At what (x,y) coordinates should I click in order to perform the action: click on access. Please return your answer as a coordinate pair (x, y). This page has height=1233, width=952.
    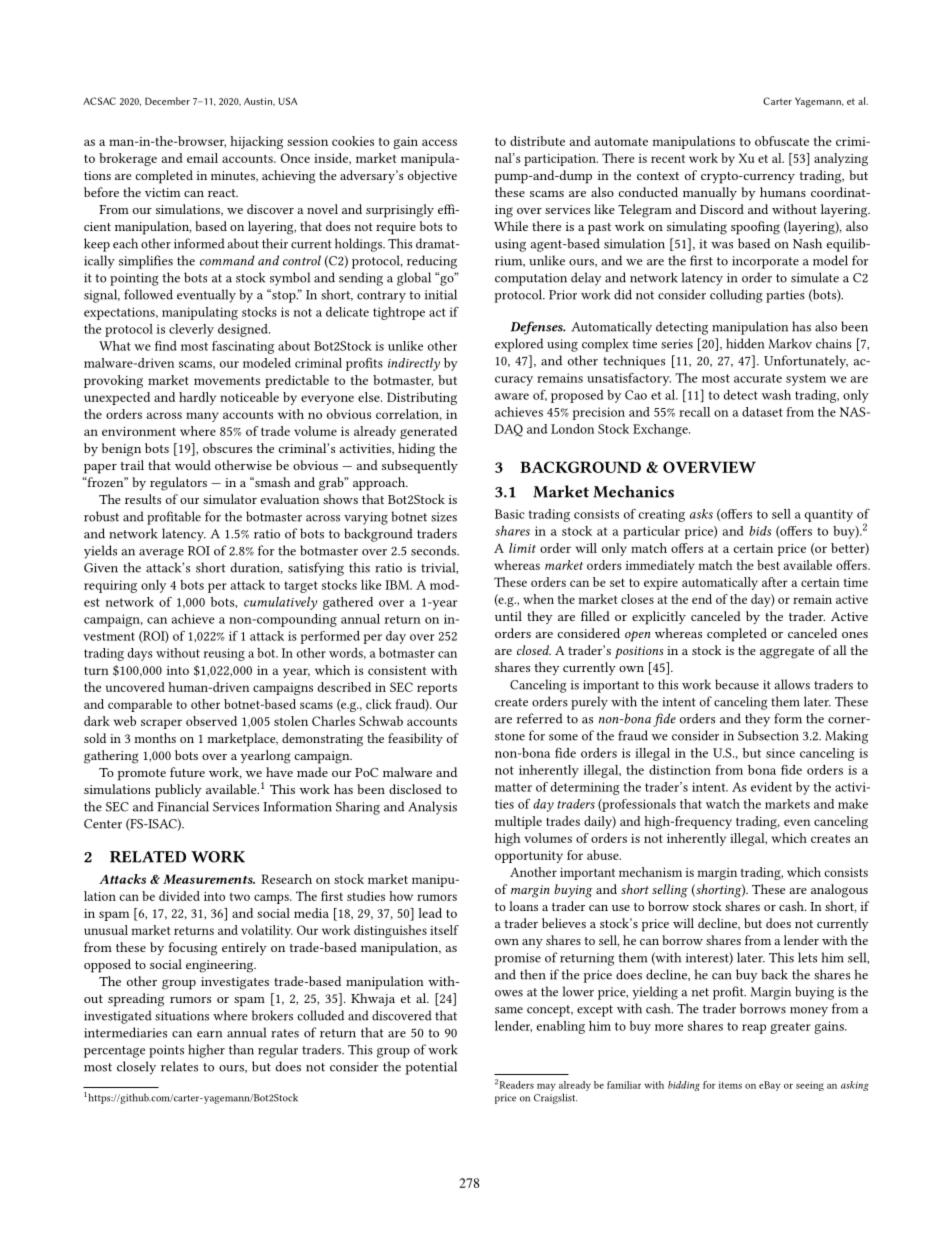
    Looking at the image, I should click on (439, 142).
